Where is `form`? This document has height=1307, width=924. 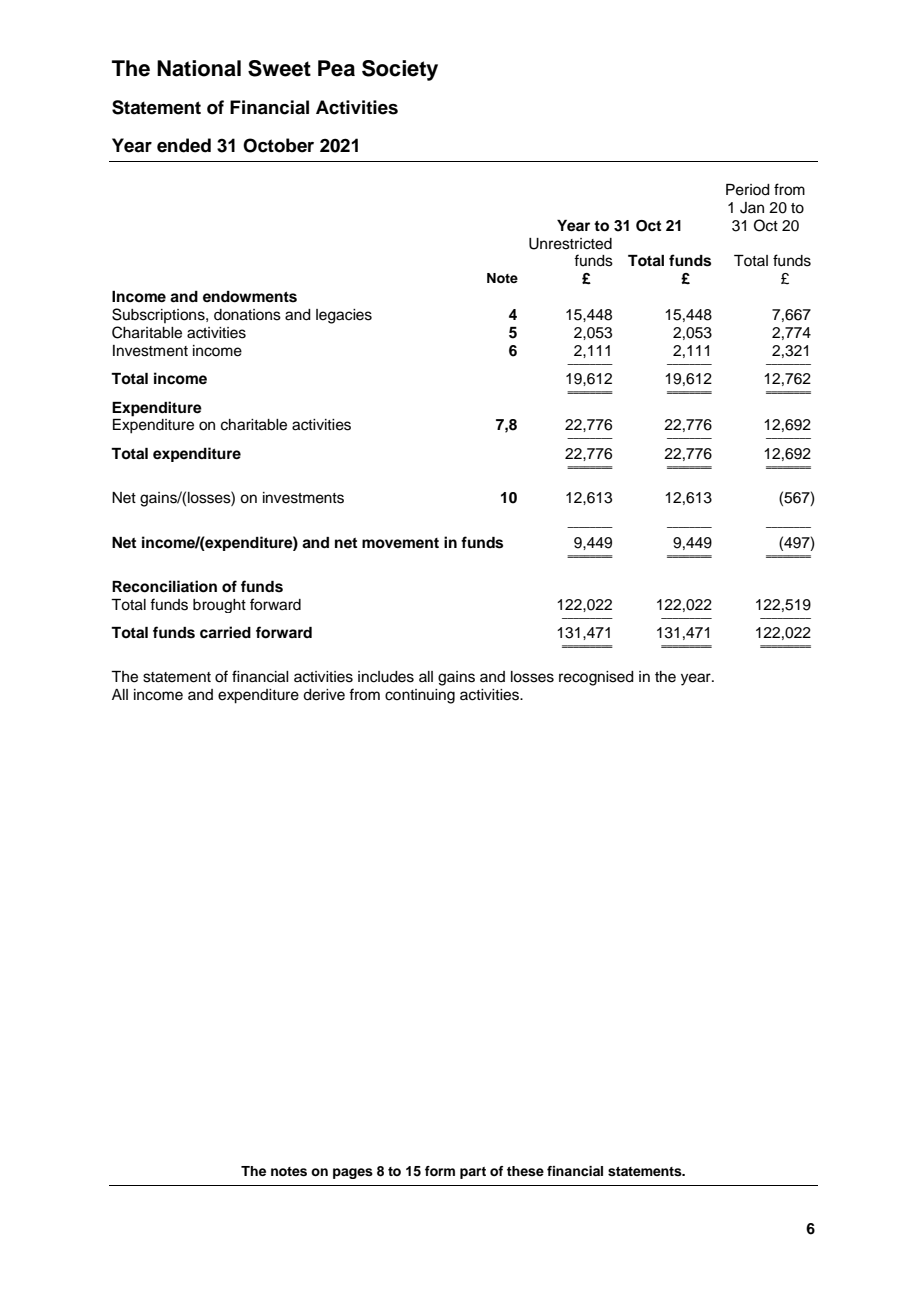
form is located at coordinates (440, 1171).
